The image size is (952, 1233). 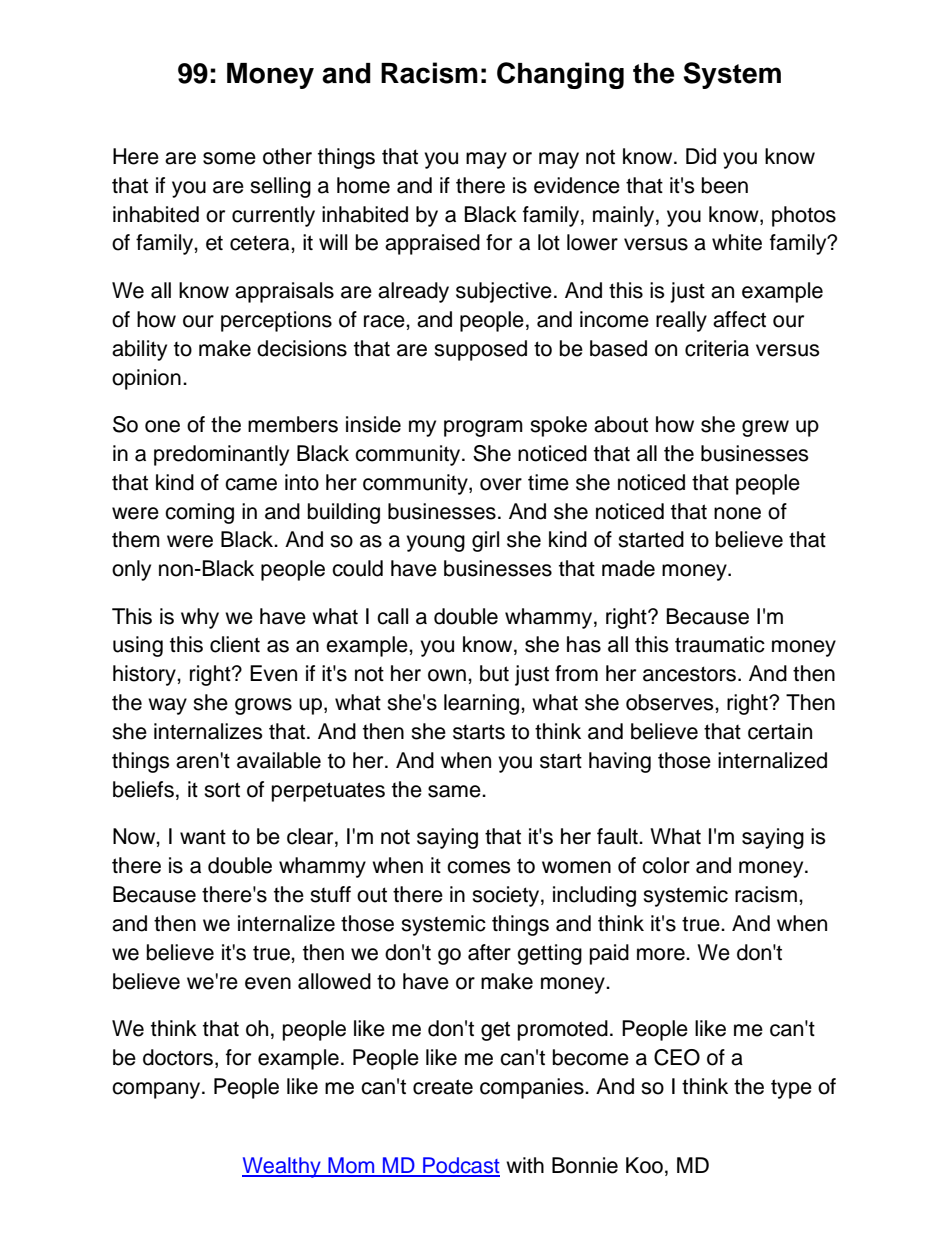 What do you see at coordinates (146, 379) in the document?
I see `opinion` at bounding box center [146, 379].
